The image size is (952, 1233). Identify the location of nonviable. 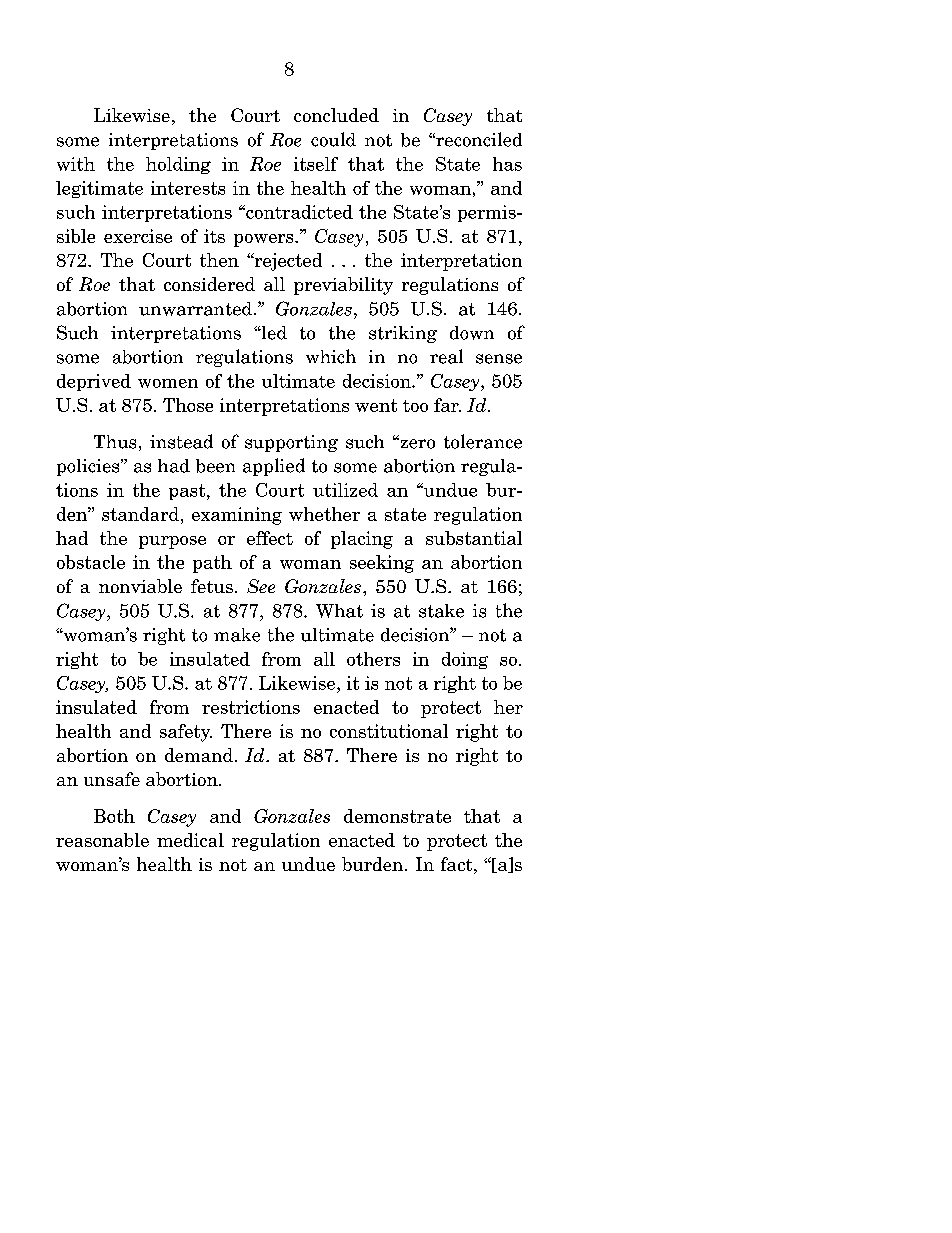
(140, 586).
